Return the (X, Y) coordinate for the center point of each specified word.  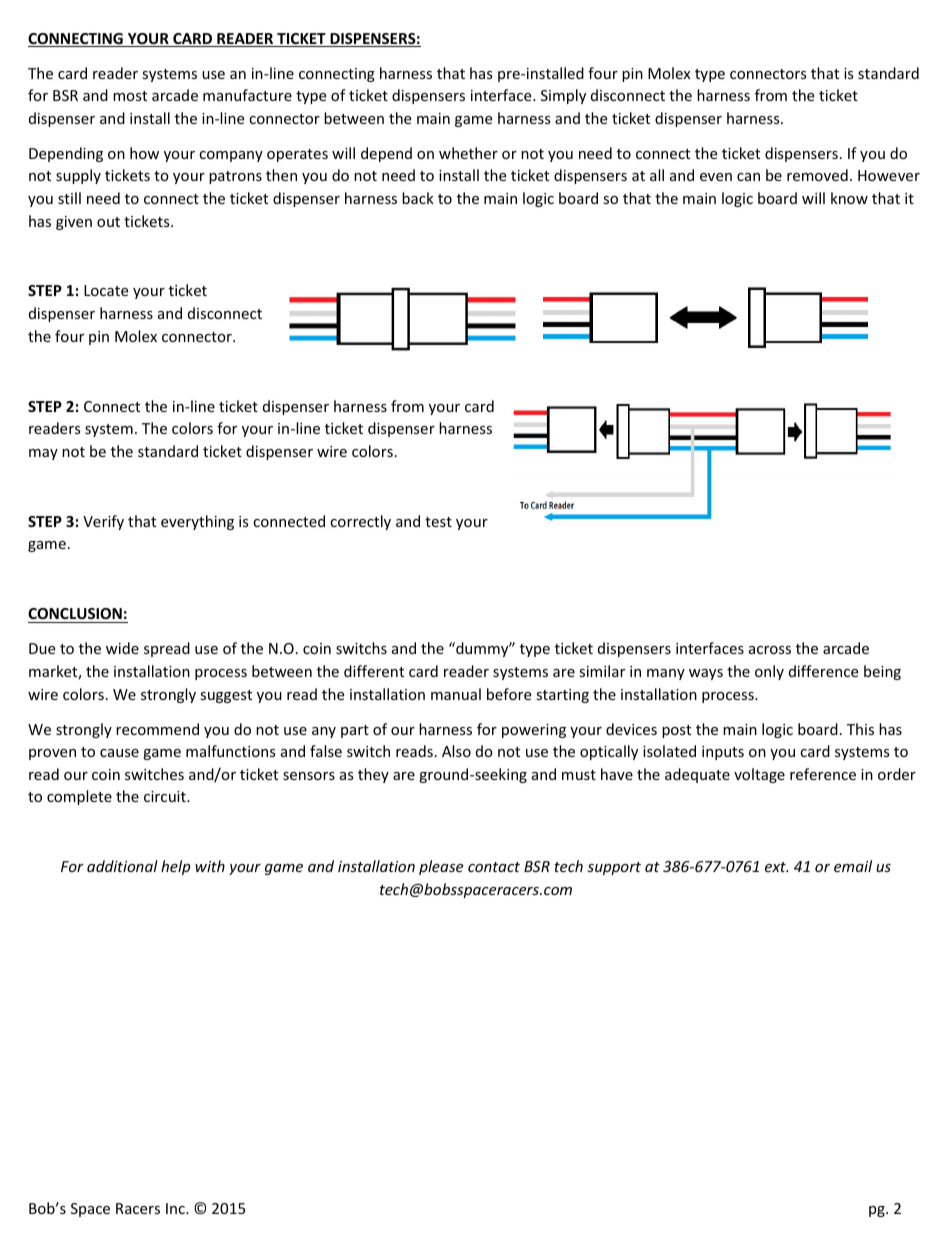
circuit (166, 796)
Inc (176, 1208)
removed (817, 175)
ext (776, 867)
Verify (103, 522)
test (438, 522)
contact (494, 867)
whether (468, 153)
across (770, 650)
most (130, 96)
